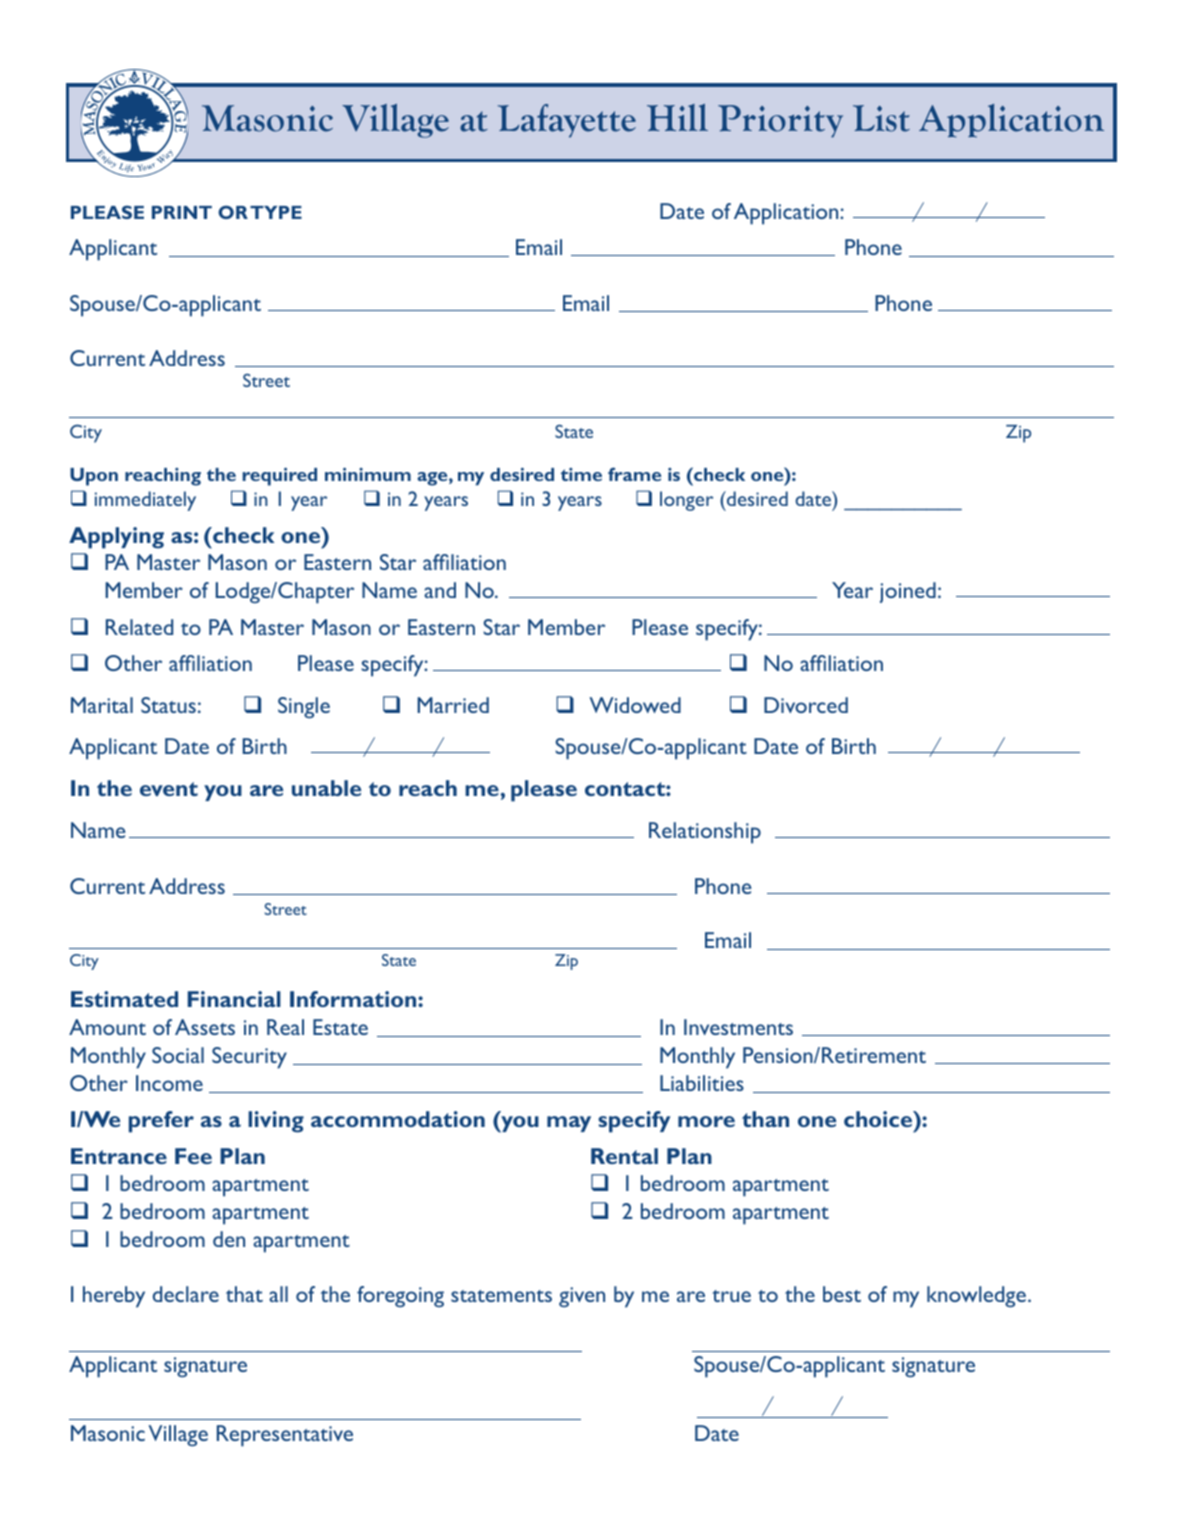  Describe the element at coordinates (881, 118) in the screenshot. I see `List` at that location.
